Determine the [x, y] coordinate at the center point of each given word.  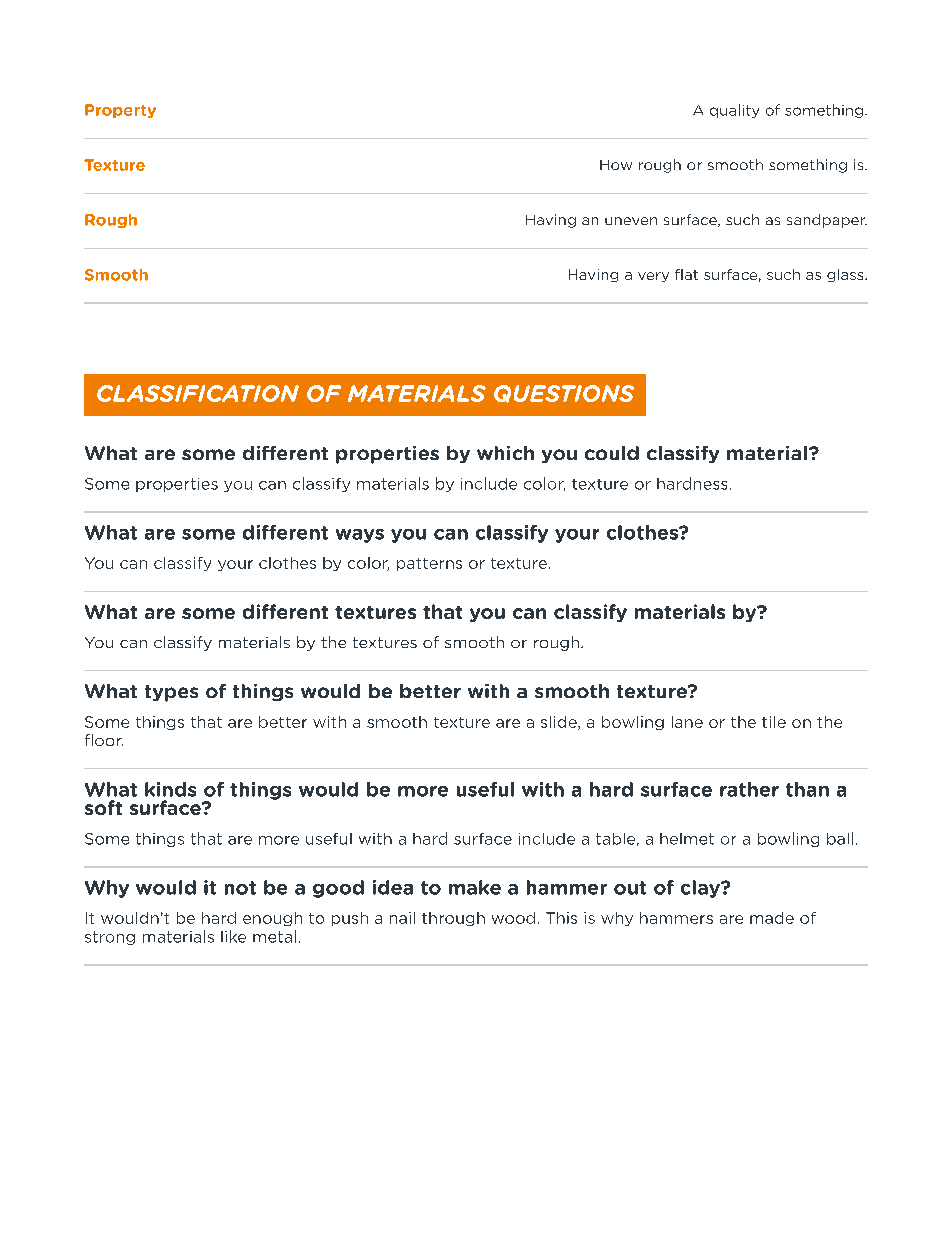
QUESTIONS [564, 394]
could [612, 453]
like [233, 936]
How [616, 165]
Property [120, 111]
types [171, 693]
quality [734, 111]
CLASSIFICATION [198, 393]
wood [513, 918]
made [772, 918]
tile [774, 722]
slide [560, 723]
